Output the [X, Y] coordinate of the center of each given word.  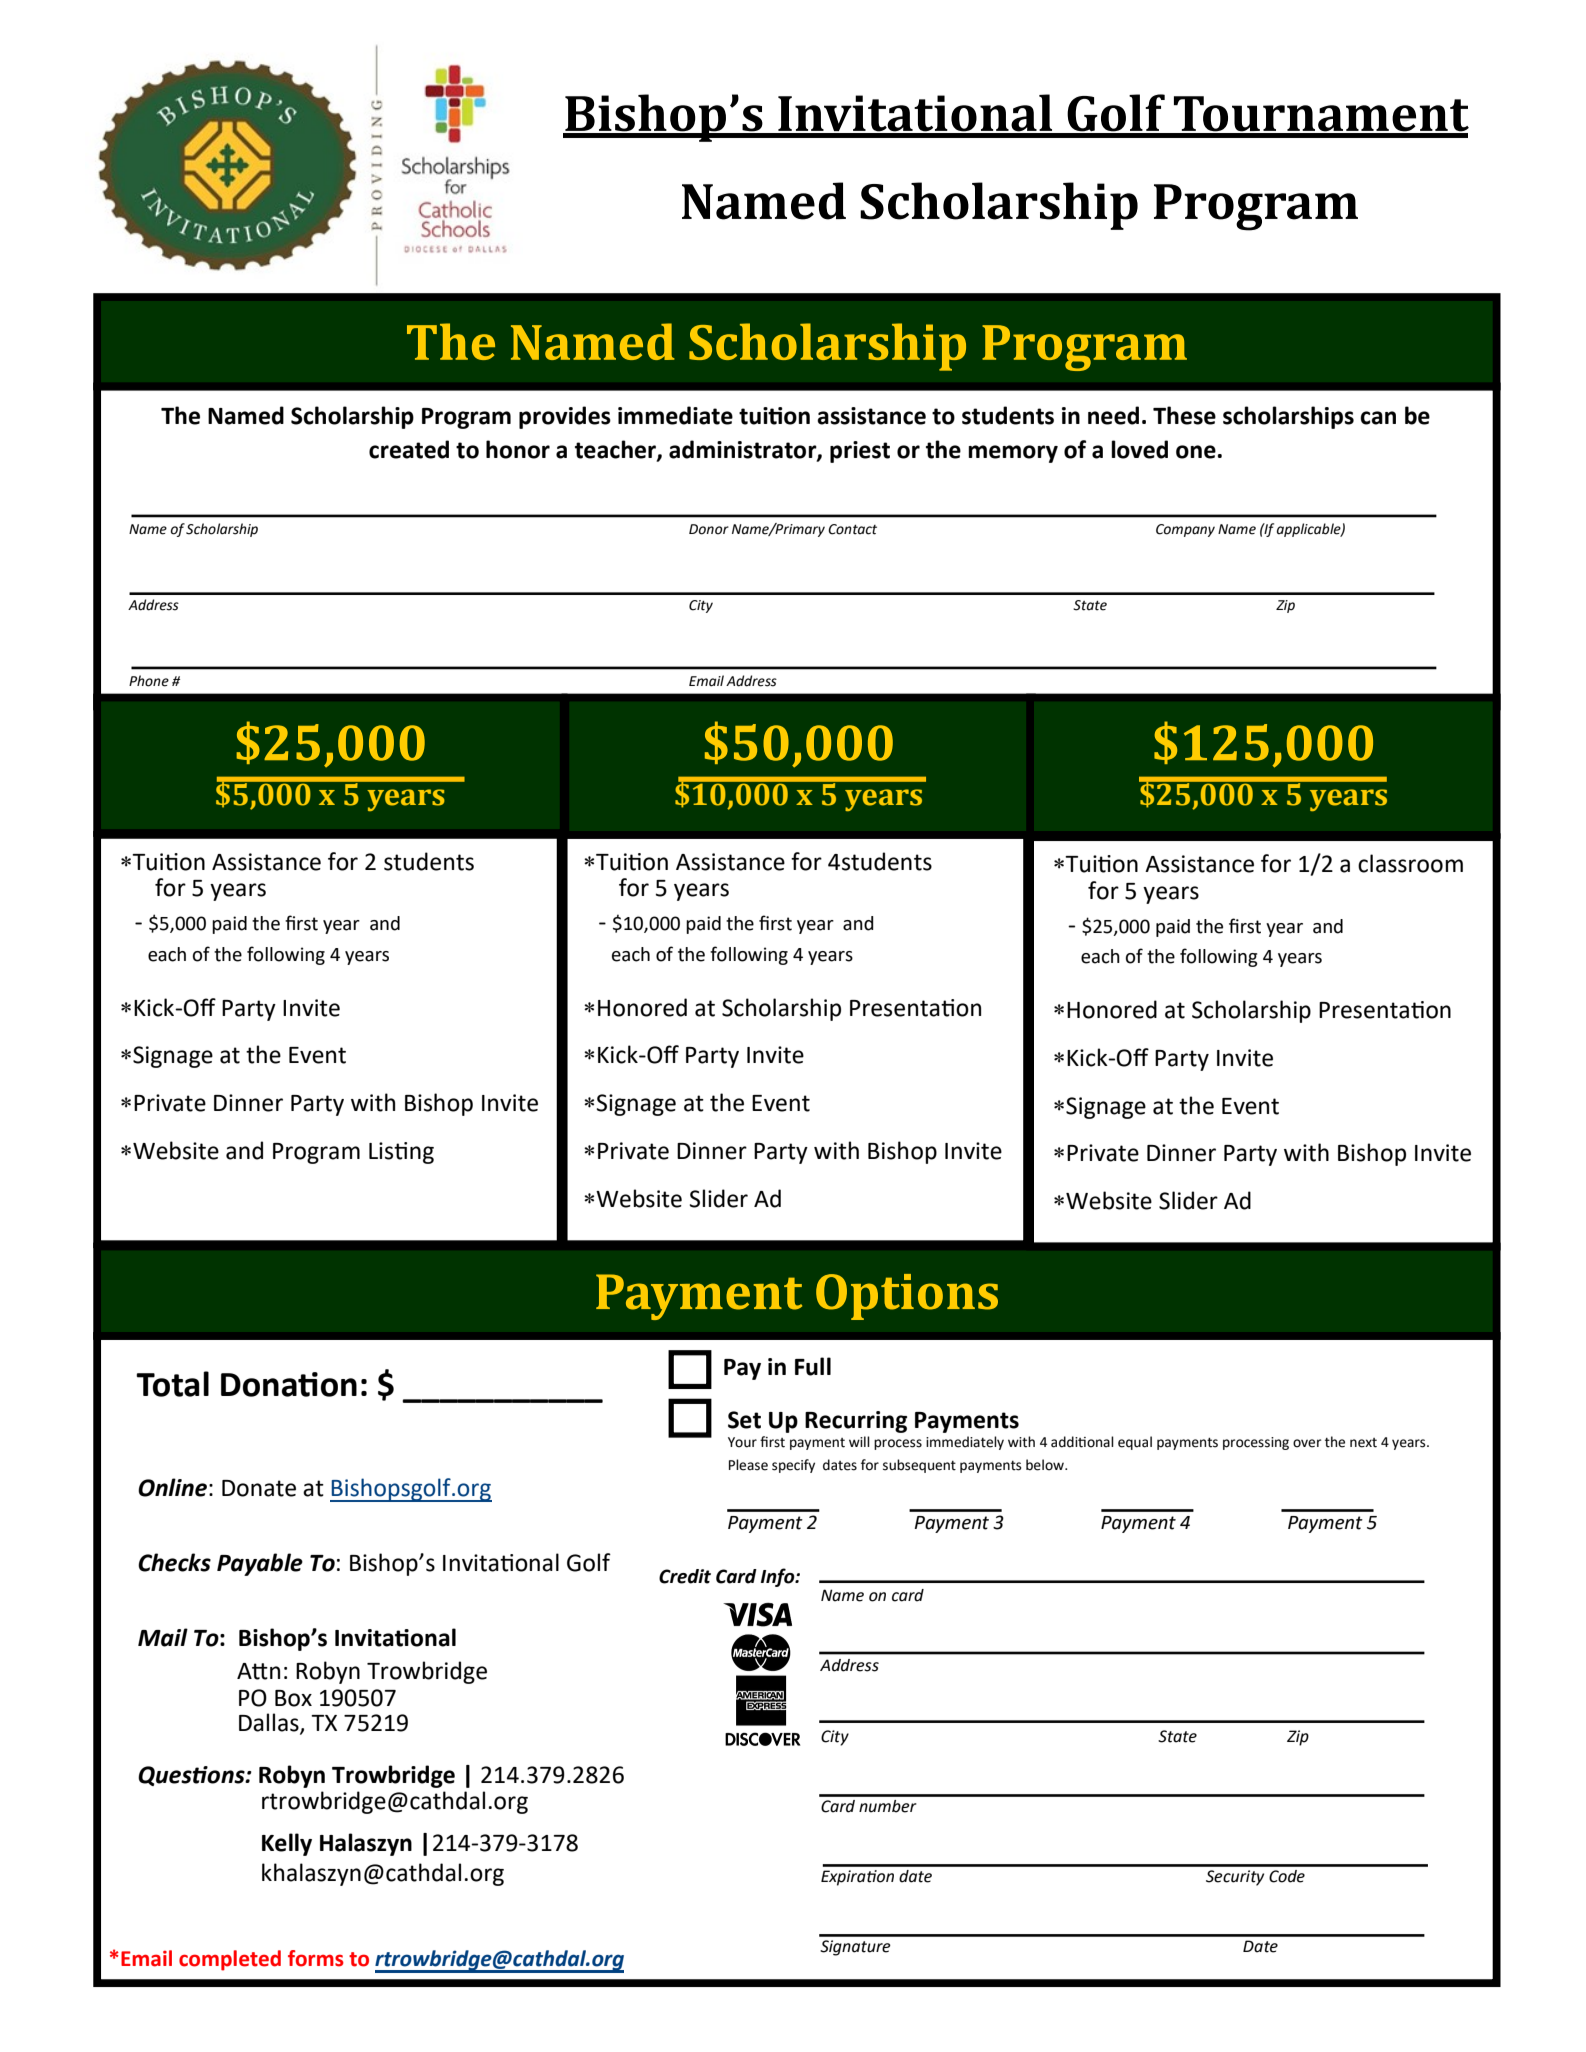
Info [779, 1577]
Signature [855, 1948]
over [1307, 1443]
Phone [149, 681]
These [1184, 415]
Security [1235, 1878]
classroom [1410, 863]
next [1363, 1443]
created [409, 449]
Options [907, 1297]
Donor [709, 529]
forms [316, 1958]
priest [860, 452]
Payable [260, 1564]
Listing [401, 1153]
